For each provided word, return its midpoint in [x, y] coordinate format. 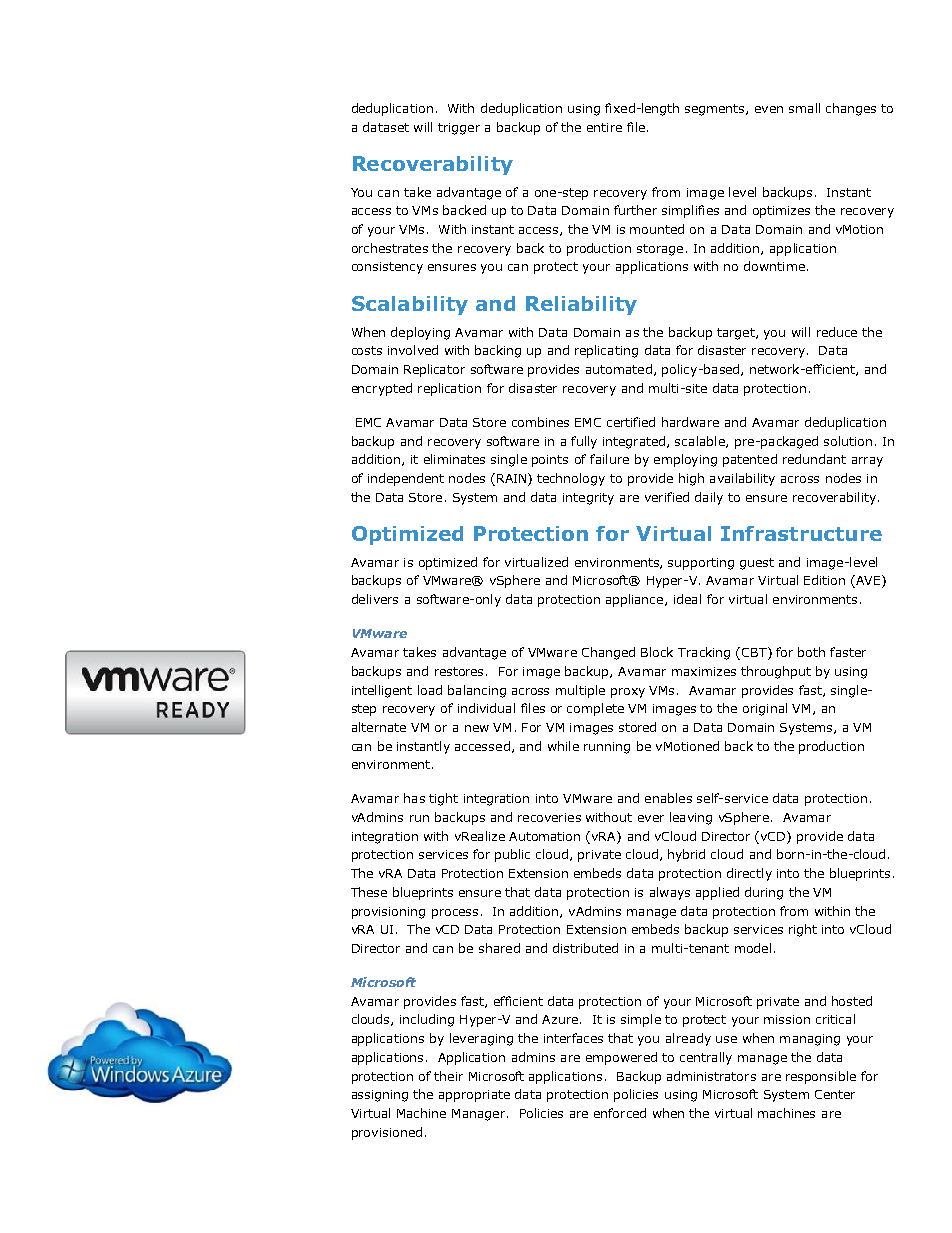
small [804, 108]
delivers [375, 599]
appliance [636, 600]
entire [604, 127]
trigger [459, 129]
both [811, 652]
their [448, 1076]
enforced [620, 1113]
